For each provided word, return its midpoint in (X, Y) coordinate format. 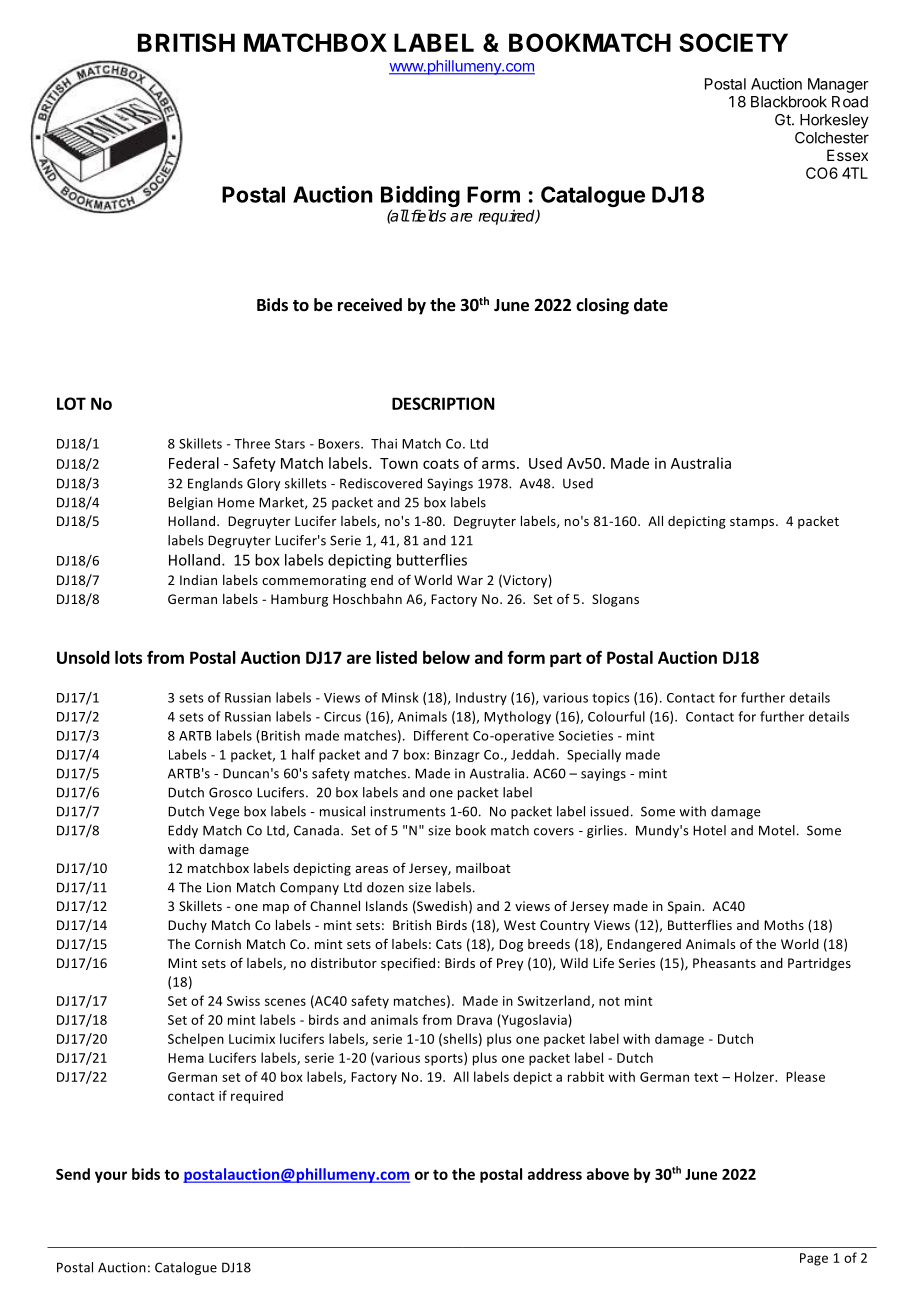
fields (427, 215)
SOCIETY (733, 42)
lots (128, 657)
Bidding (420, 198)
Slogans (615, 600)
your (111, 1177)
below (446, 657)
